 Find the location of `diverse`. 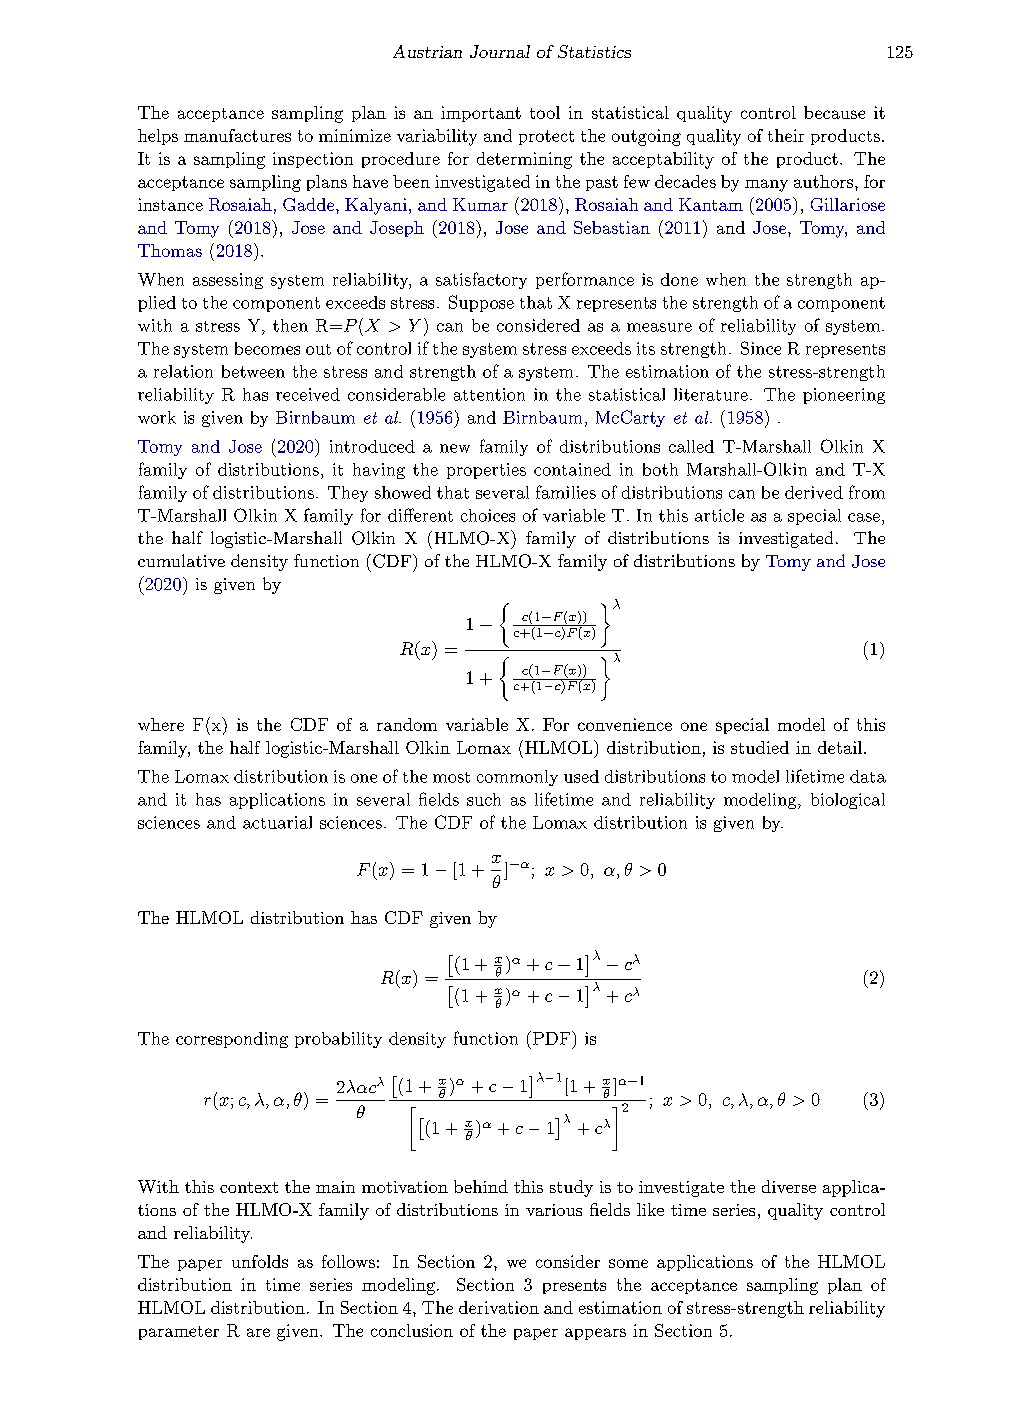

diverse is located at coordinates (789, 1186).
